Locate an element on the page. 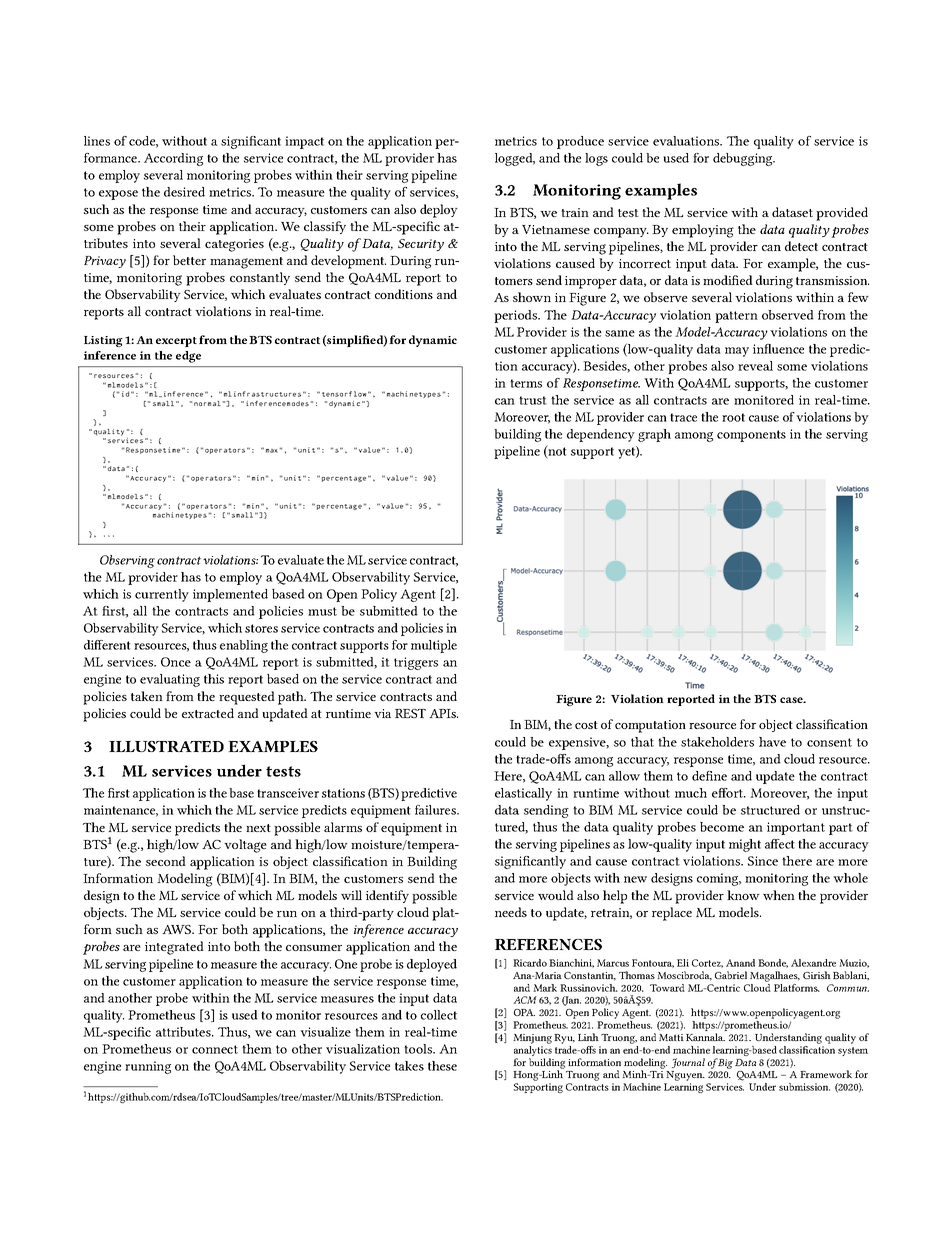 The image size is (952, 1233). influence is located at coordinates (778, 349).
